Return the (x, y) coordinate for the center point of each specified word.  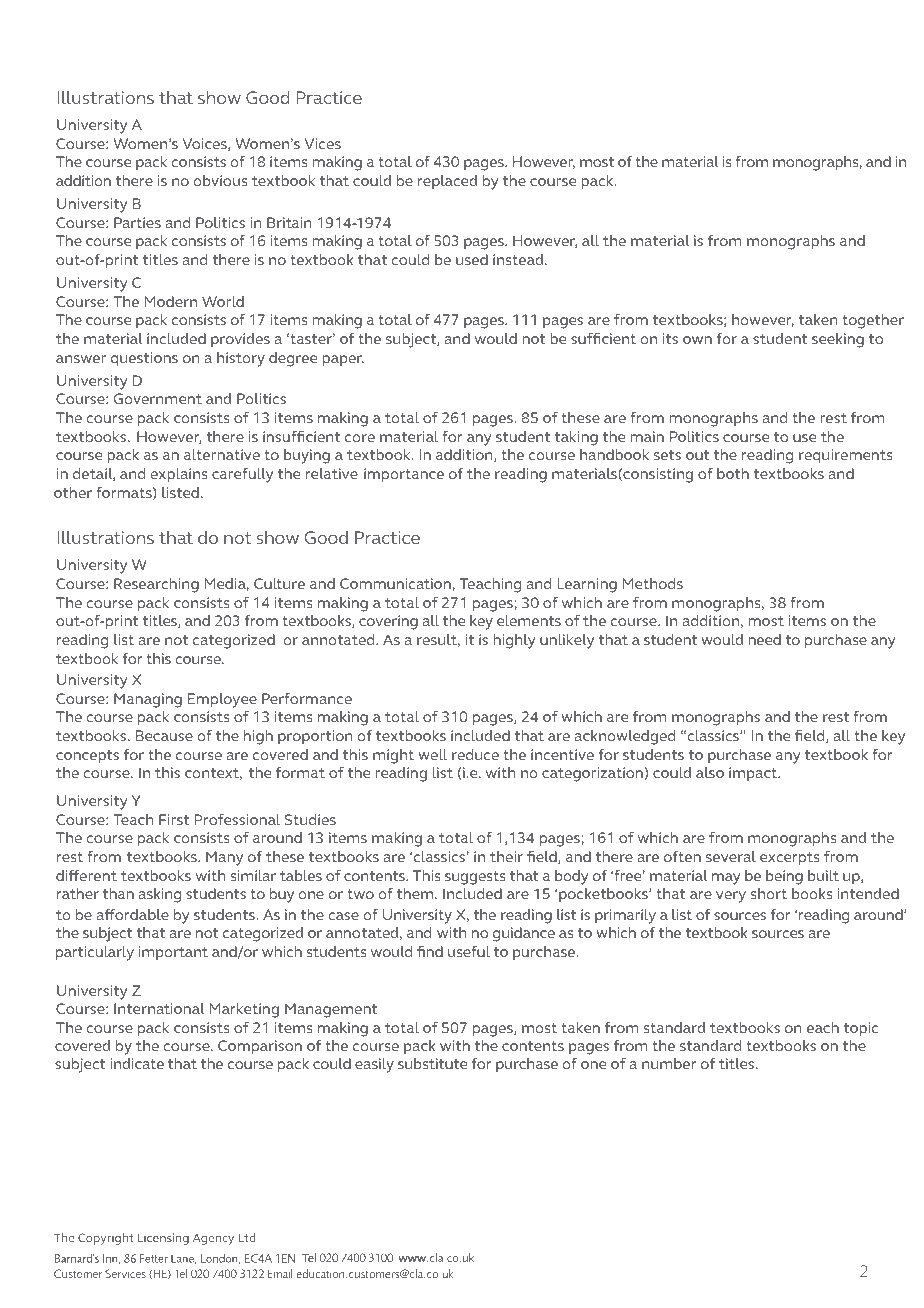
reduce (475, 754)
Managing (148, 700)
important (173, 953)
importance (404, 475)
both (733, 473)
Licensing (163, 1239)
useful (469, 951)
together (873, 321)
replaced (447, 182)
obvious (220, 180)
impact (754, 774)
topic (861, 1029)
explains (178, 475)
